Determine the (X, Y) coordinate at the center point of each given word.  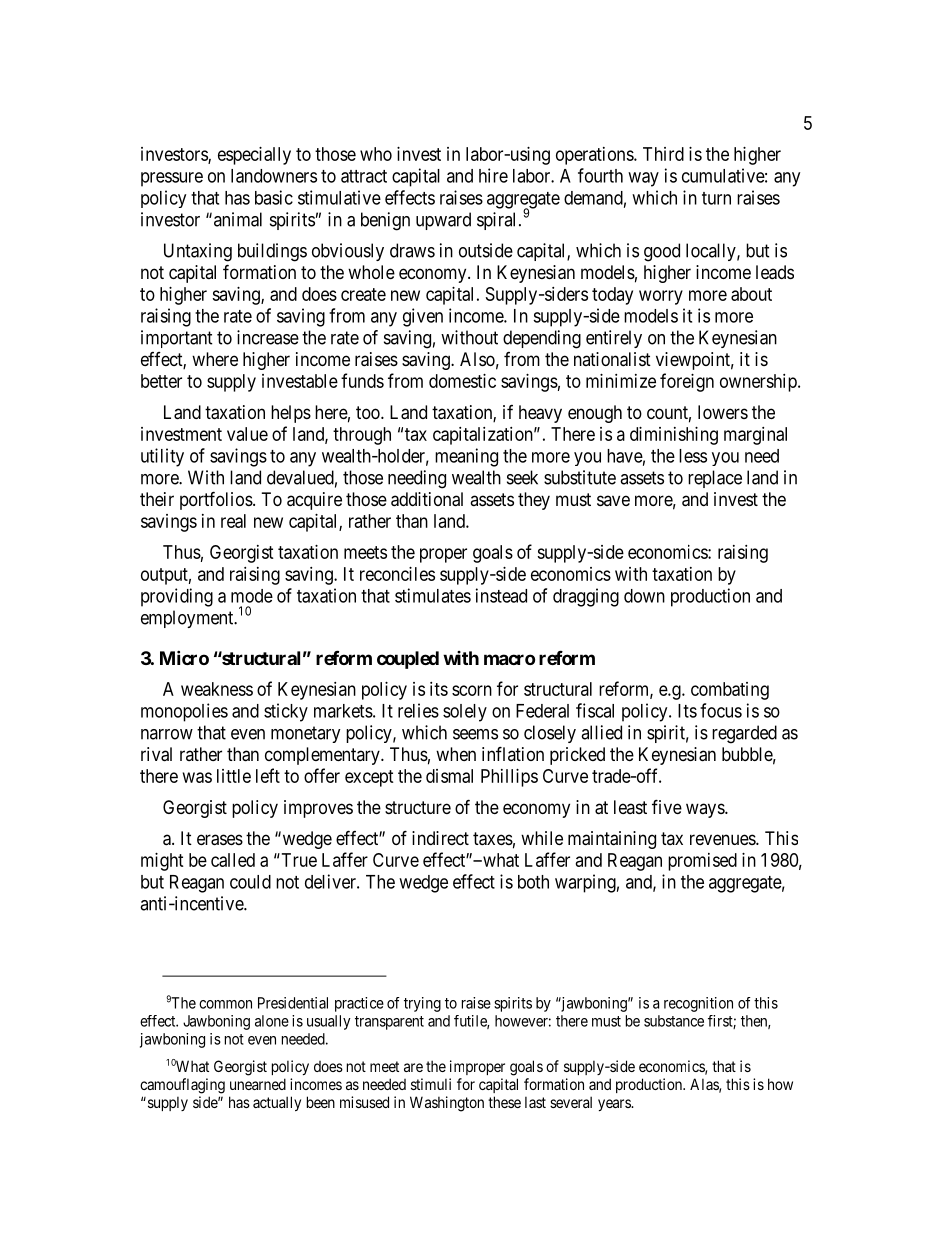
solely (465, 713)
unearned (258, 1084)
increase (268, 337)
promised (702, 862)
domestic (462, 381)
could (250, 882)
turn (716, 198)
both (533, 882)
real (233, 521)
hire (493, 175)
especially (254, 156)
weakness (217, 689)
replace (715, 479)
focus (721, 710)
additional (427, 499)
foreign (687, 382)
